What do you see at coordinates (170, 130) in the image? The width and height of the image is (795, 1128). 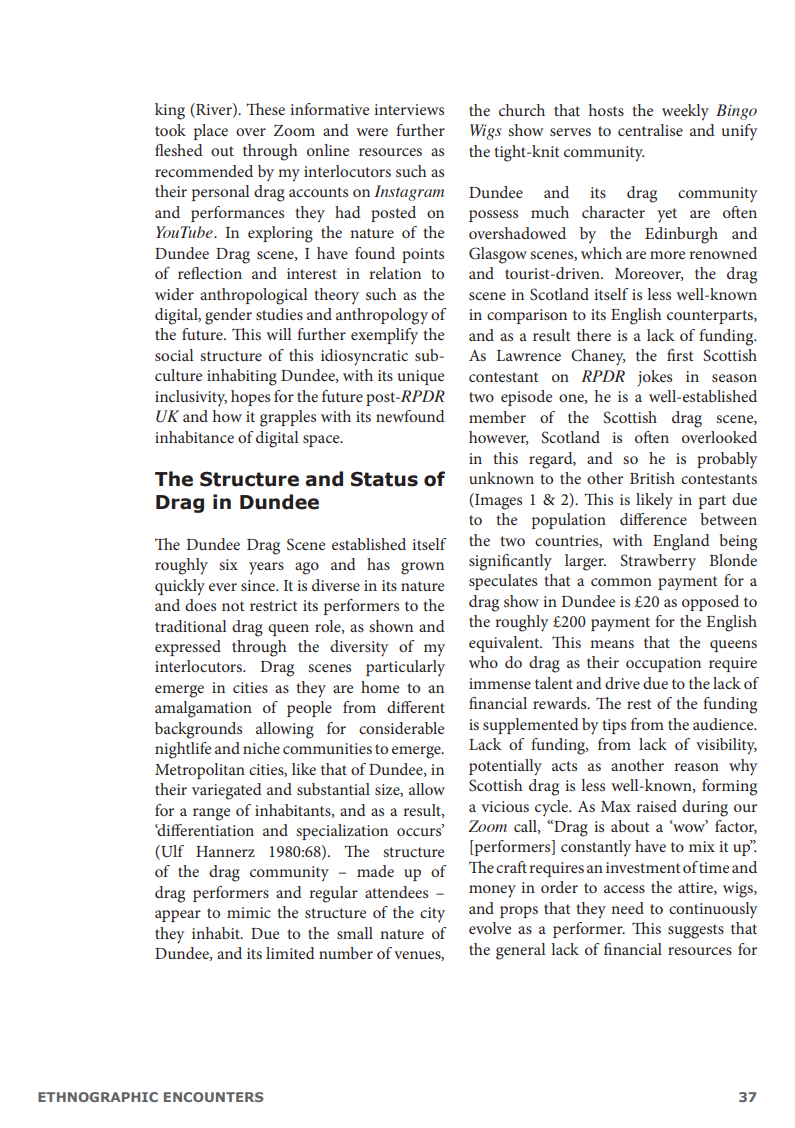 I see `took` at bounding box center [170, 130].
